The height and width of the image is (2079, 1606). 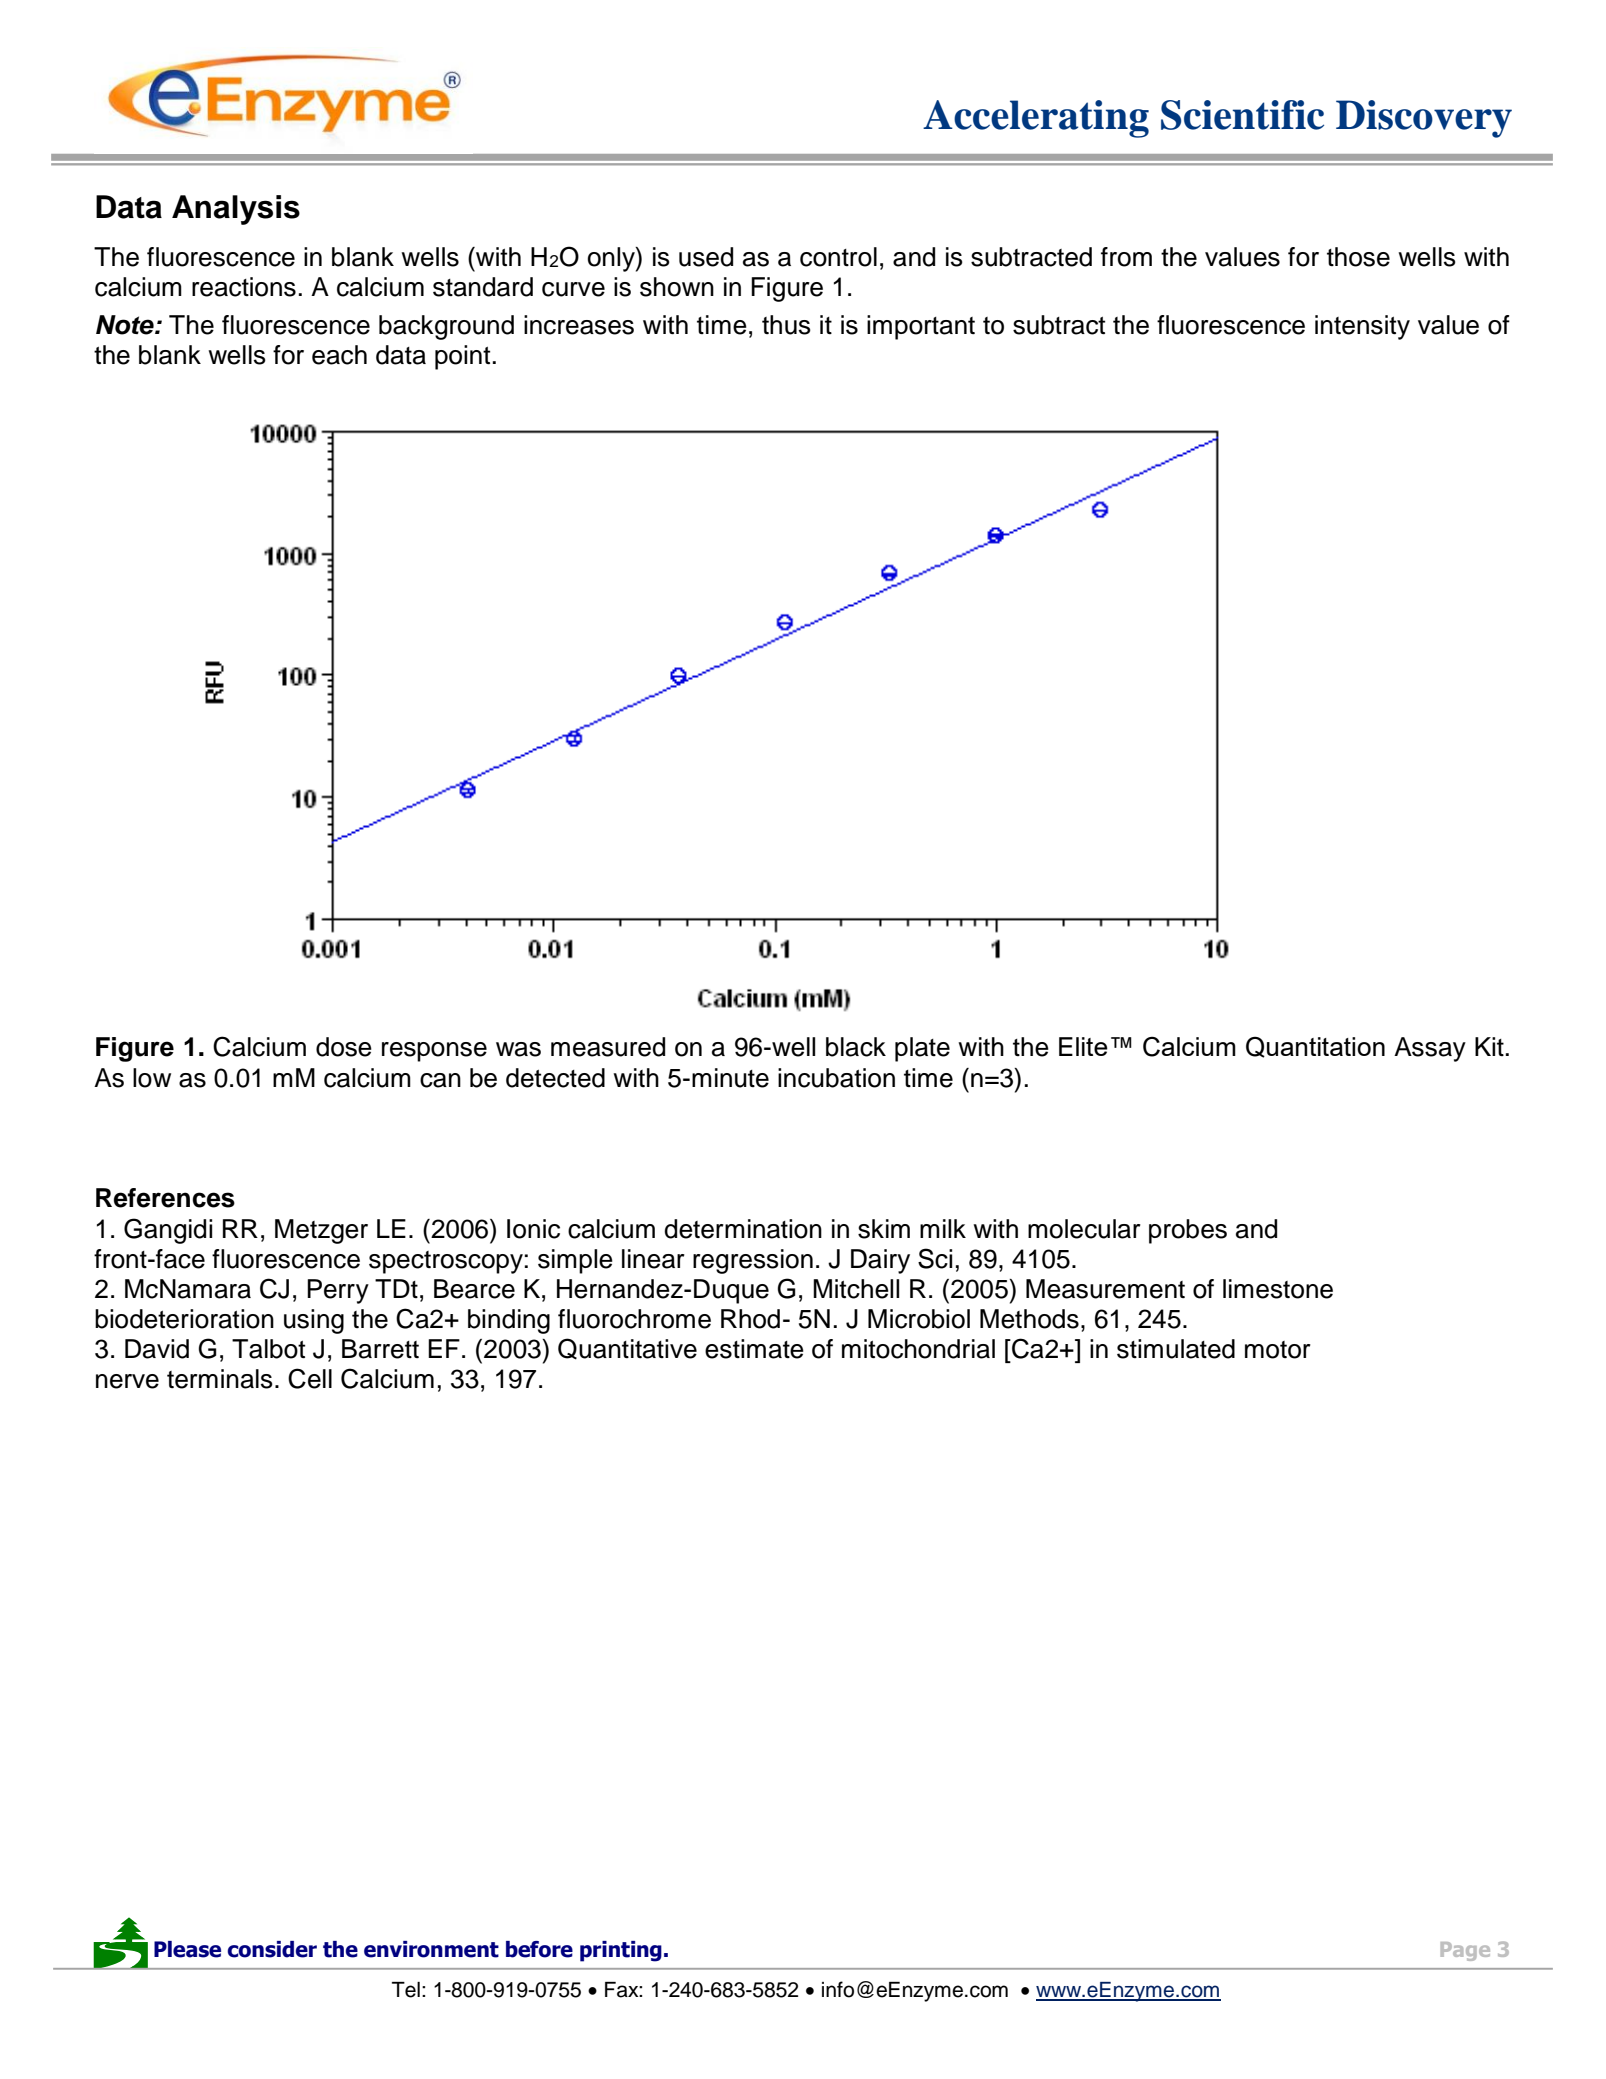 I want to click on control, so click(x=838, y=257).
